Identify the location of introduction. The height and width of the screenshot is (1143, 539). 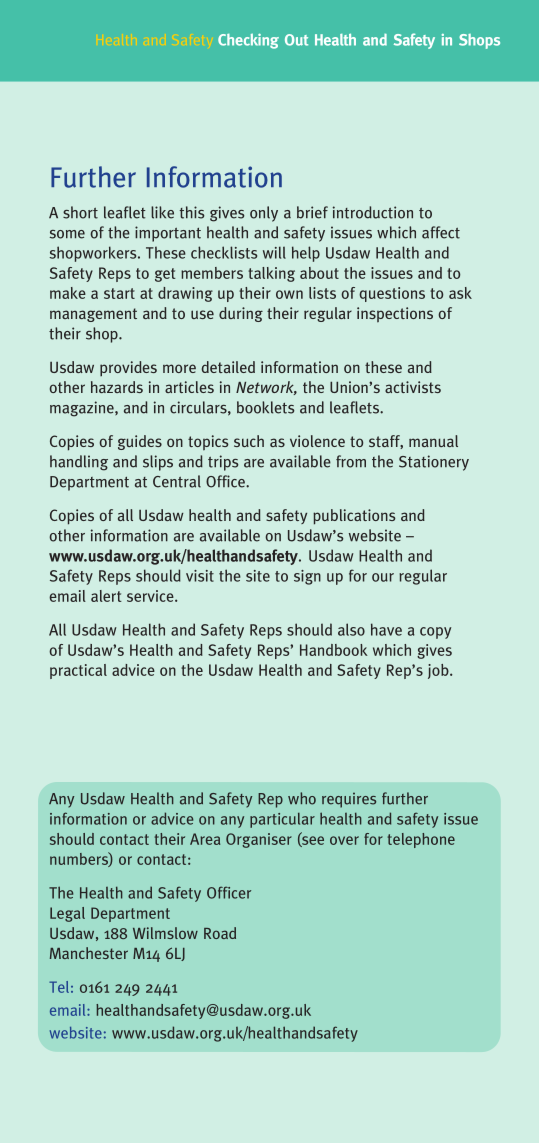
(373, 212).
